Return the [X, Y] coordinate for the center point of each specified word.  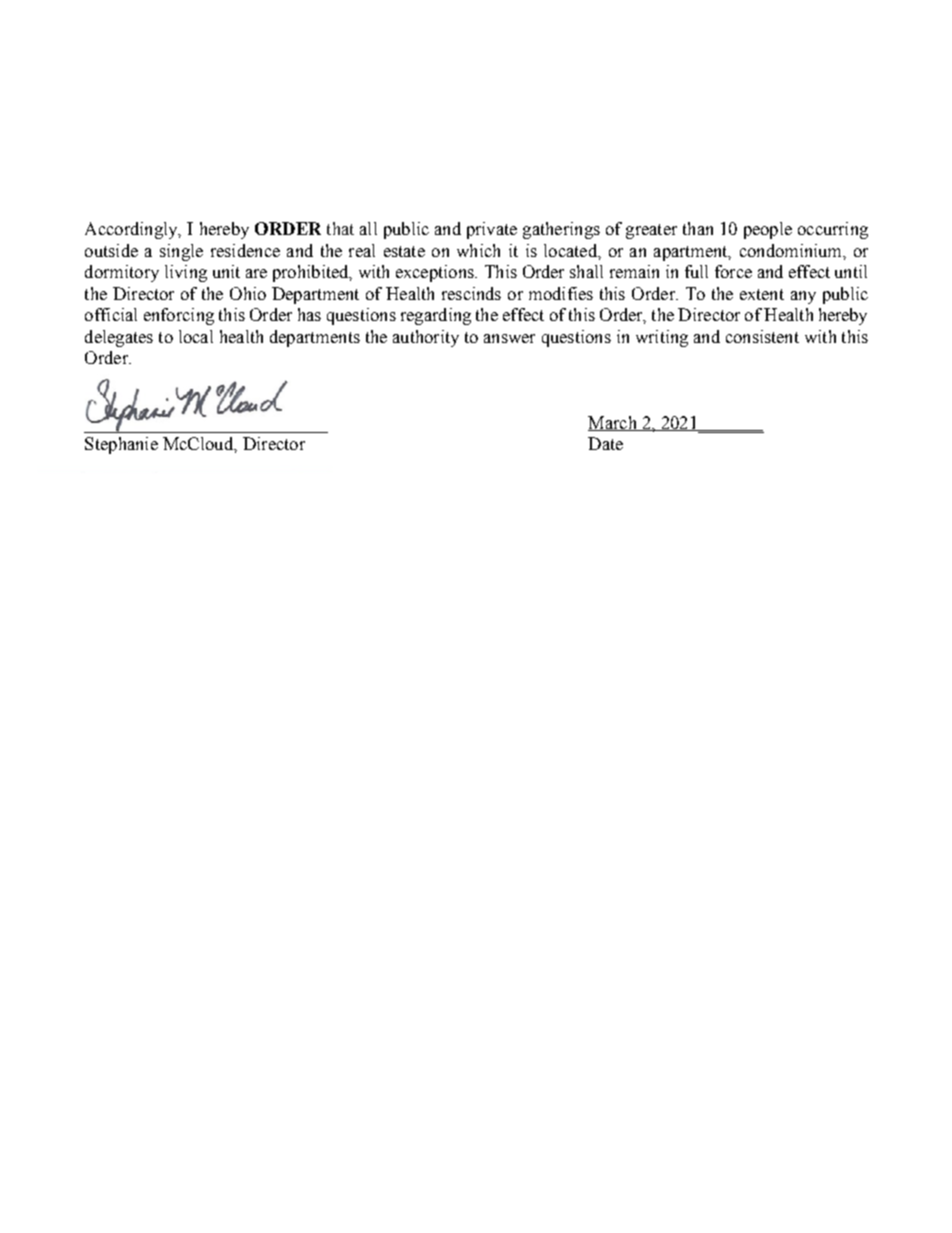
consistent [762, 336]
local [196, 336]
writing [662, 338]
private [492, 230]
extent [762, 294]
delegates [119, 338]
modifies [561, 293]
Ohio [248, 293]
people [768, 230]
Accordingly [132, 230]
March [613, 423]
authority [426, 338]
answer [509, 338]
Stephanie [121, 445]
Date [605, 443]
